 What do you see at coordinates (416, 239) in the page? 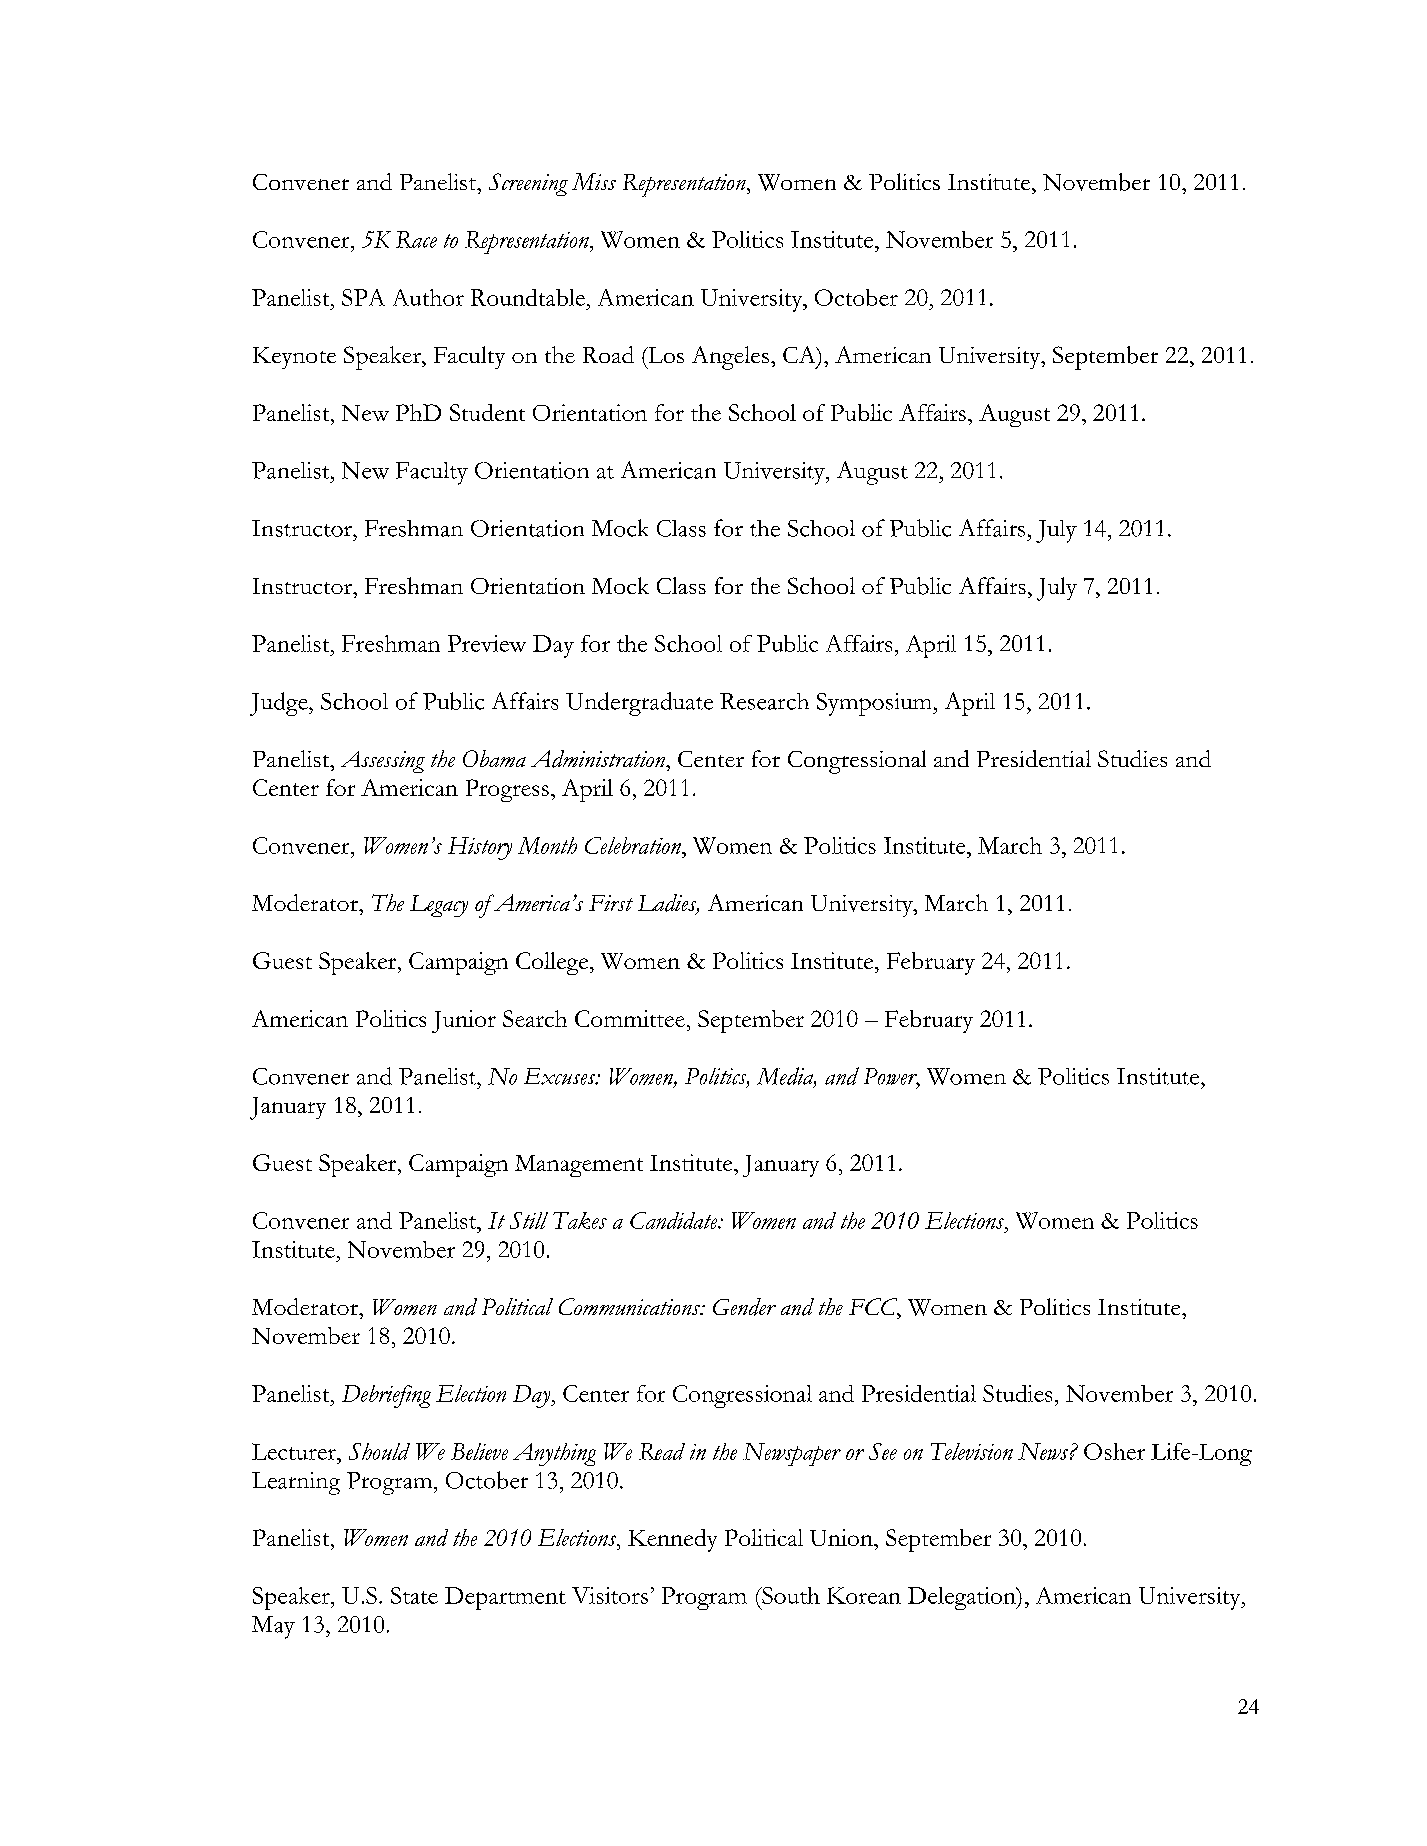
I see `Race` at bounding box center [416, 239].
